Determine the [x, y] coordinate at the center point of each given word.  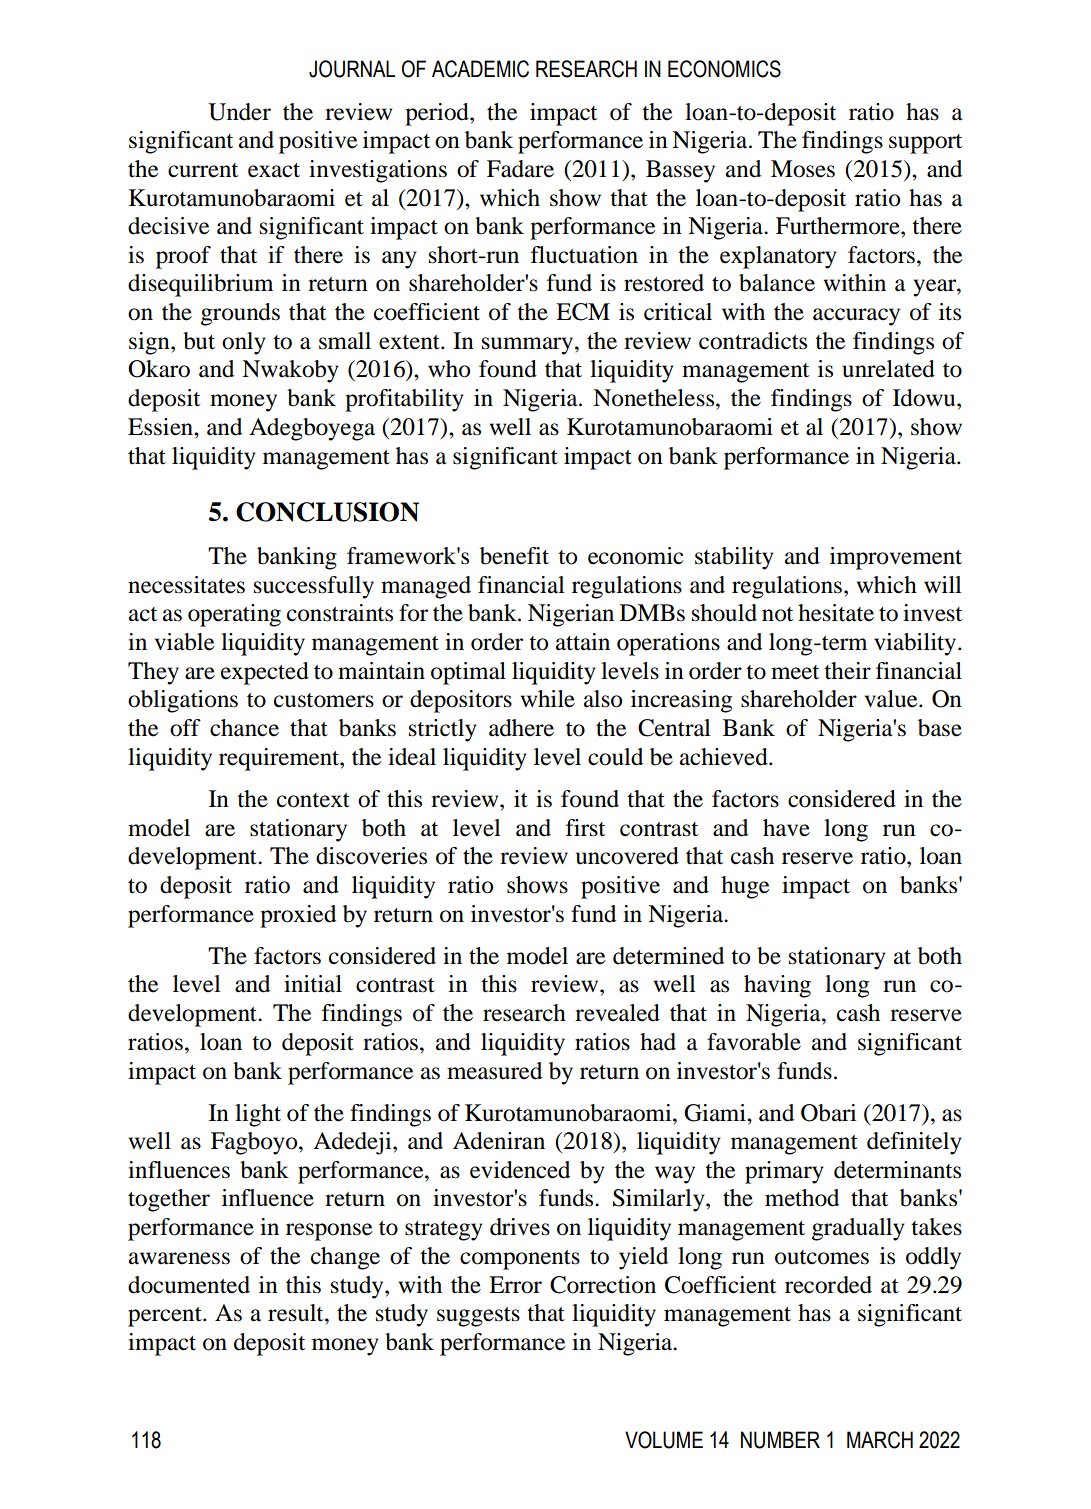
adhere [521, 728]
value [892, 699]
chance [244, 728]
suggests [478, 1317]
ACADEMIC [480, 69]
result [297, 1313]
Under [239, 112]
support [925, 144]
